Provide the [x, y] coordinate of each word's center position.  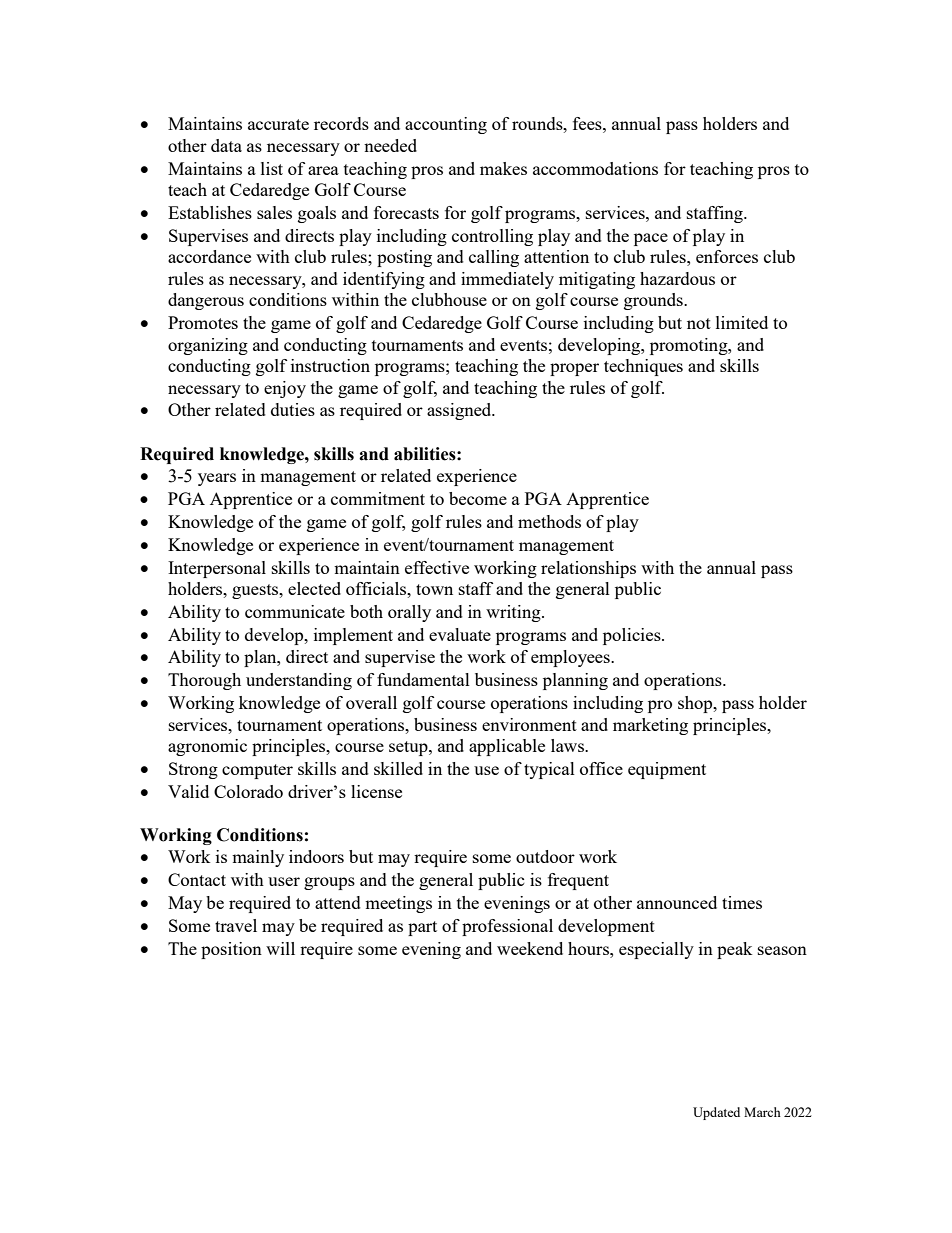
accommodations [595, 168]
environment [529, 724]
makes [503, 168]
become [478, 498]
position [231, 950]
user [284, 881]
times [742, 902]
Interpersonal [217, 569]
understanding [299, 681]
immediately [507, 280]
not [699, 323]
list [272, 168]
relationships [588, 569]
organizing [208, 346]
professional [507, 927]
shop [696, 704]
